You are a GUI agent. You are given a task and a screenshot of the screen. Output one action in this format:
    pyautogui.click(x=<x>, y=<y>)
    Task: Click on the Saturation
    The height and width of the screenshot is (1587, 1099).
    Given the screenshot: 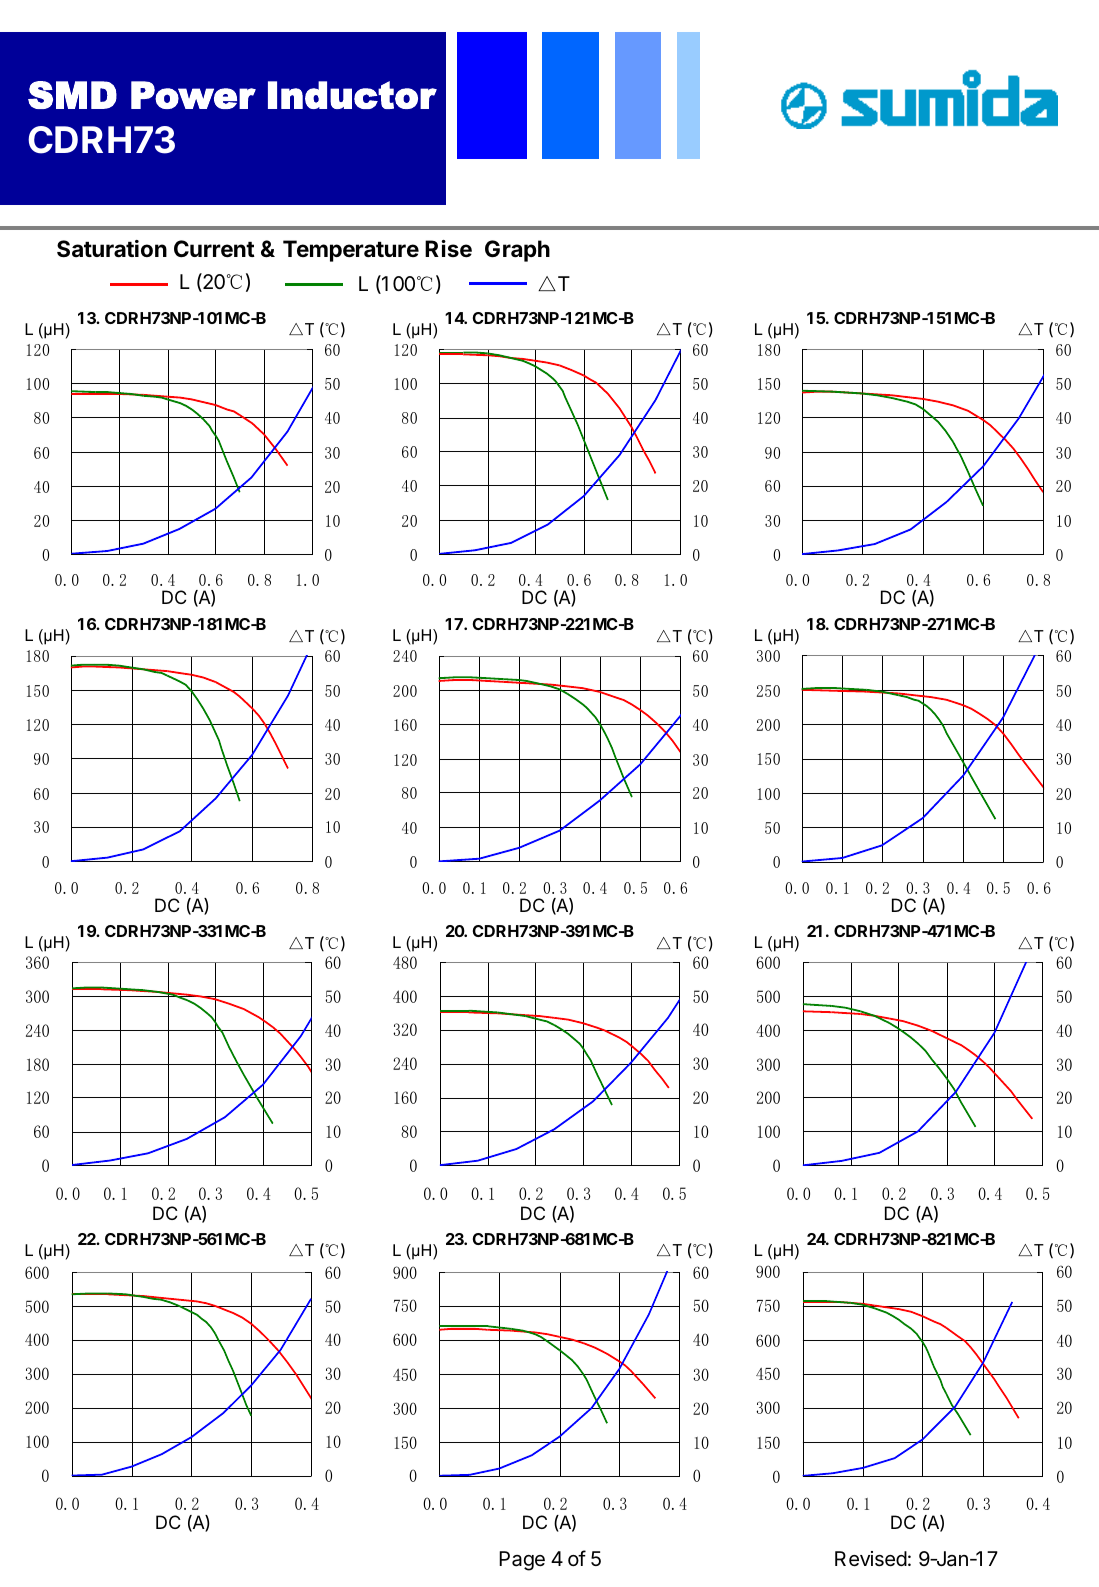 What is the action you would take?
    pyautogui.click(x=112, y=249)
